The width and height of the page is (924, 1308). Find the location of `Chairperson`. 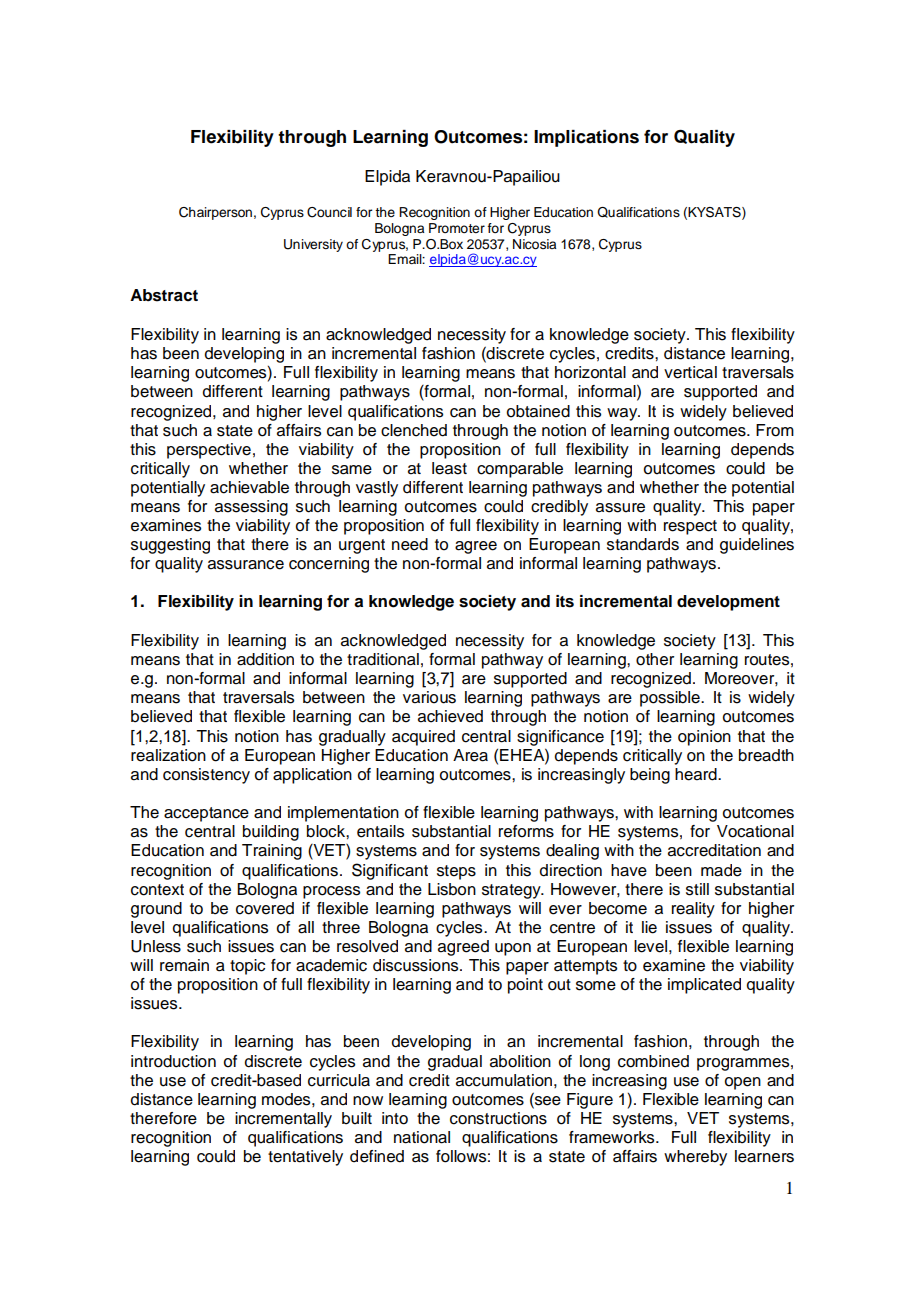

Chairperson is located at coordinates (215, 213).
